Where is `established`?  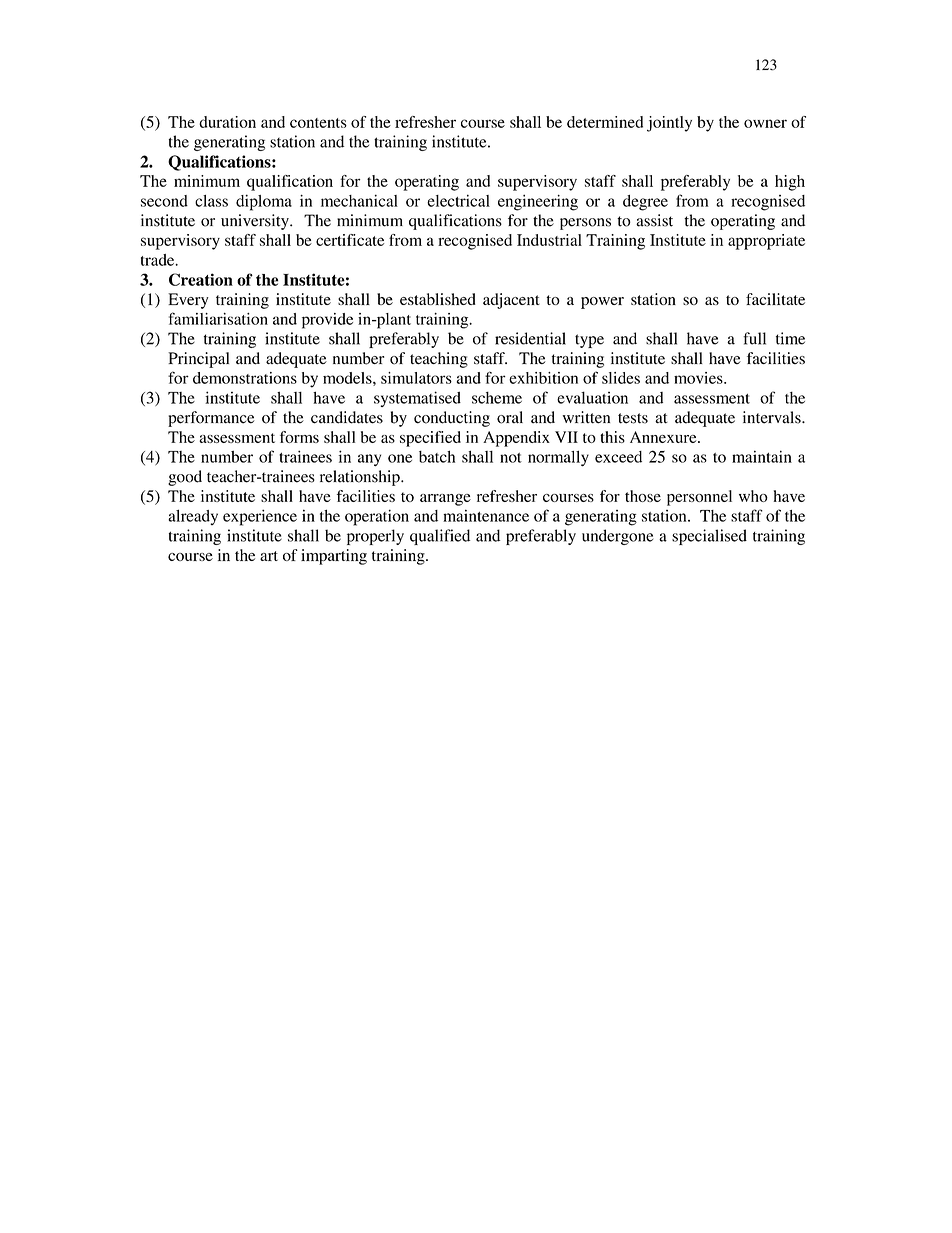 established is located at coordinates (438, 299).
